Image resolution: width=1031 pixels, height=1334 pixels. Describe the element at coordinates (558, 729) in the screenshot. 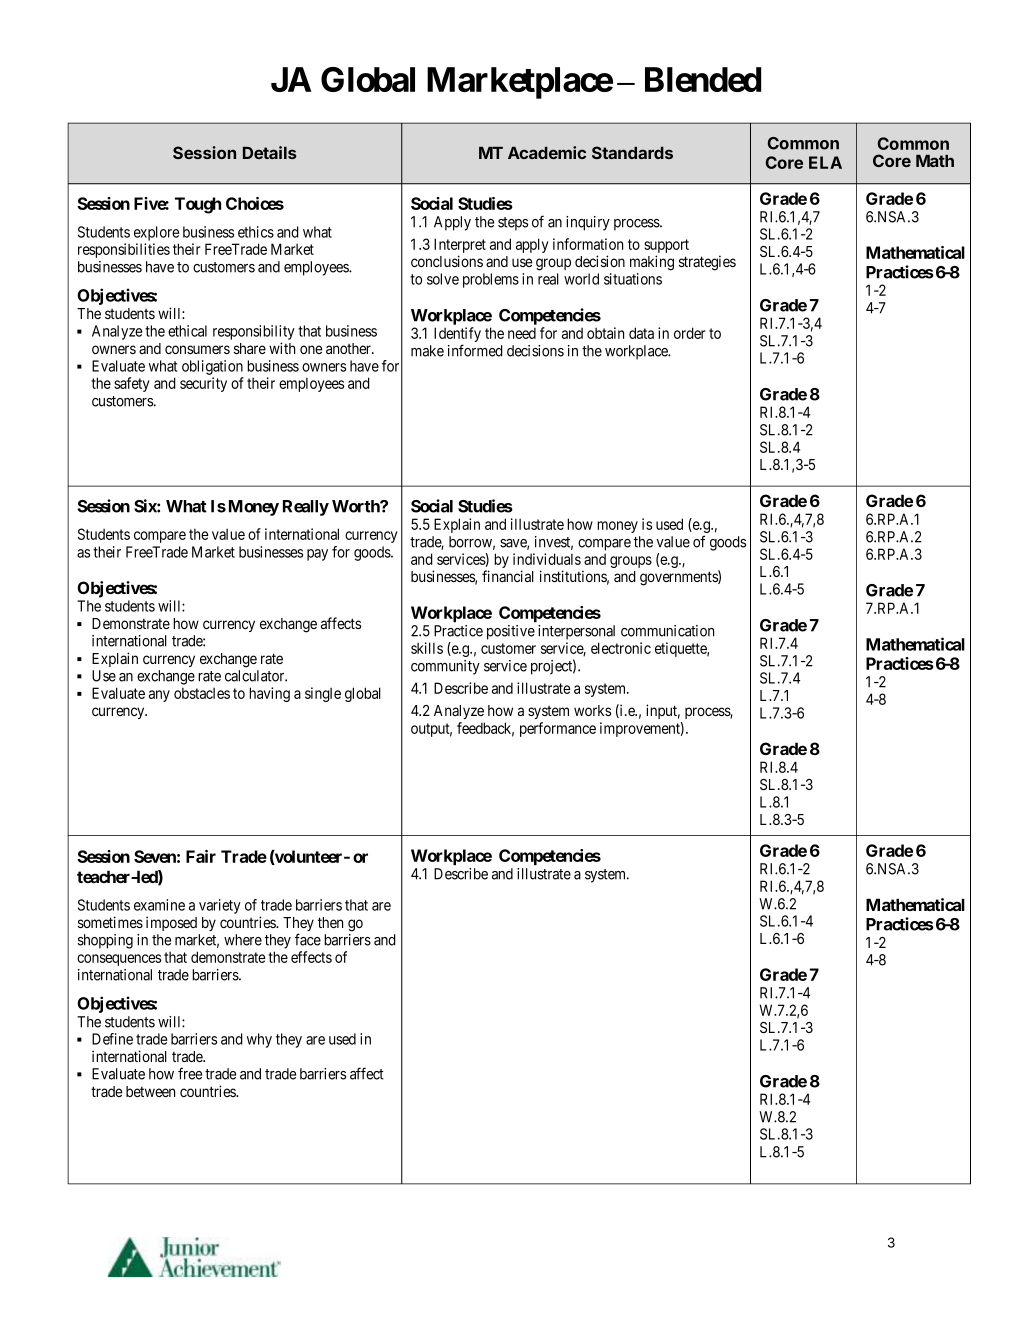

I see `performance` at that location.
